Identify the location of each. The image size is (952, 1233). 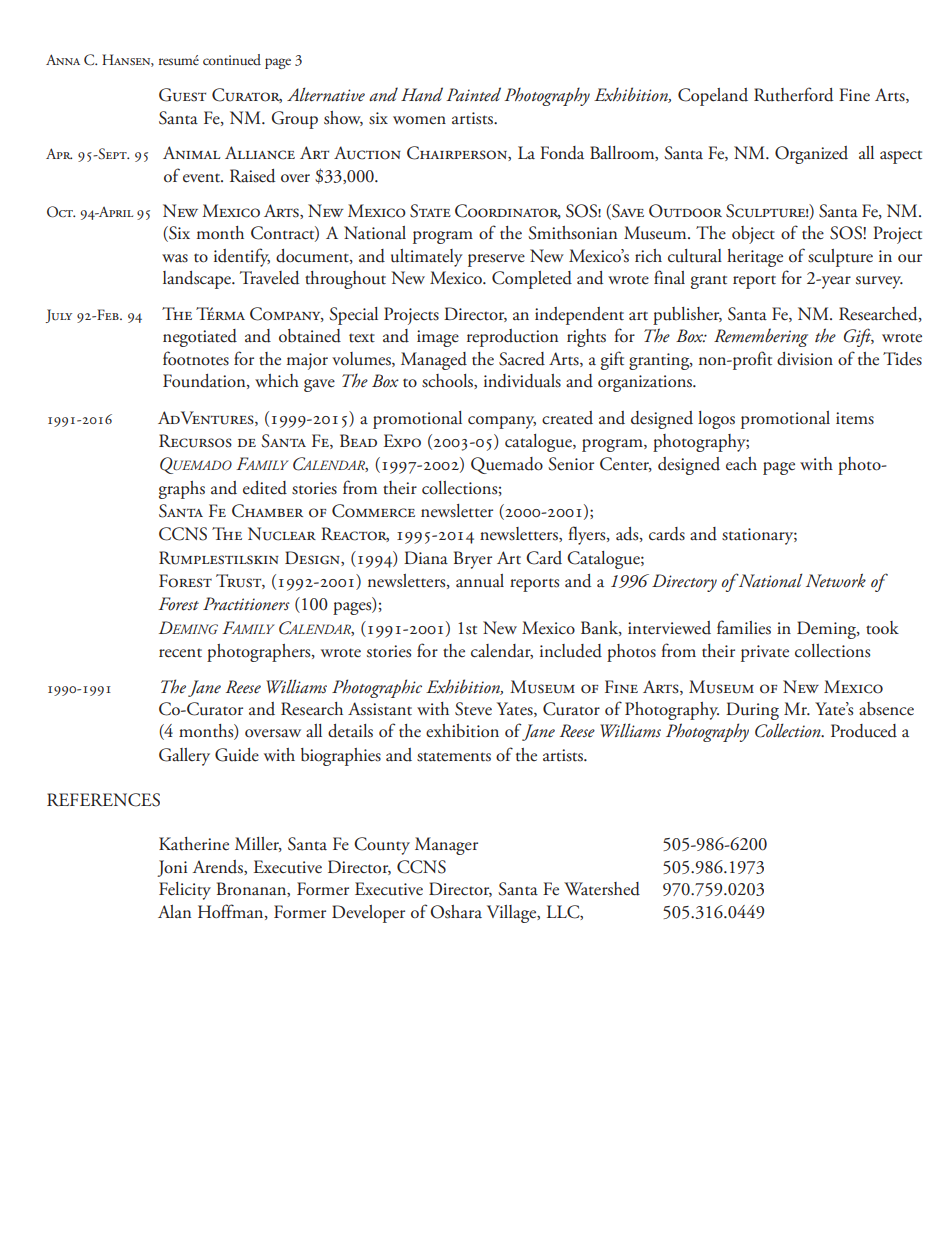
(741, 464).
